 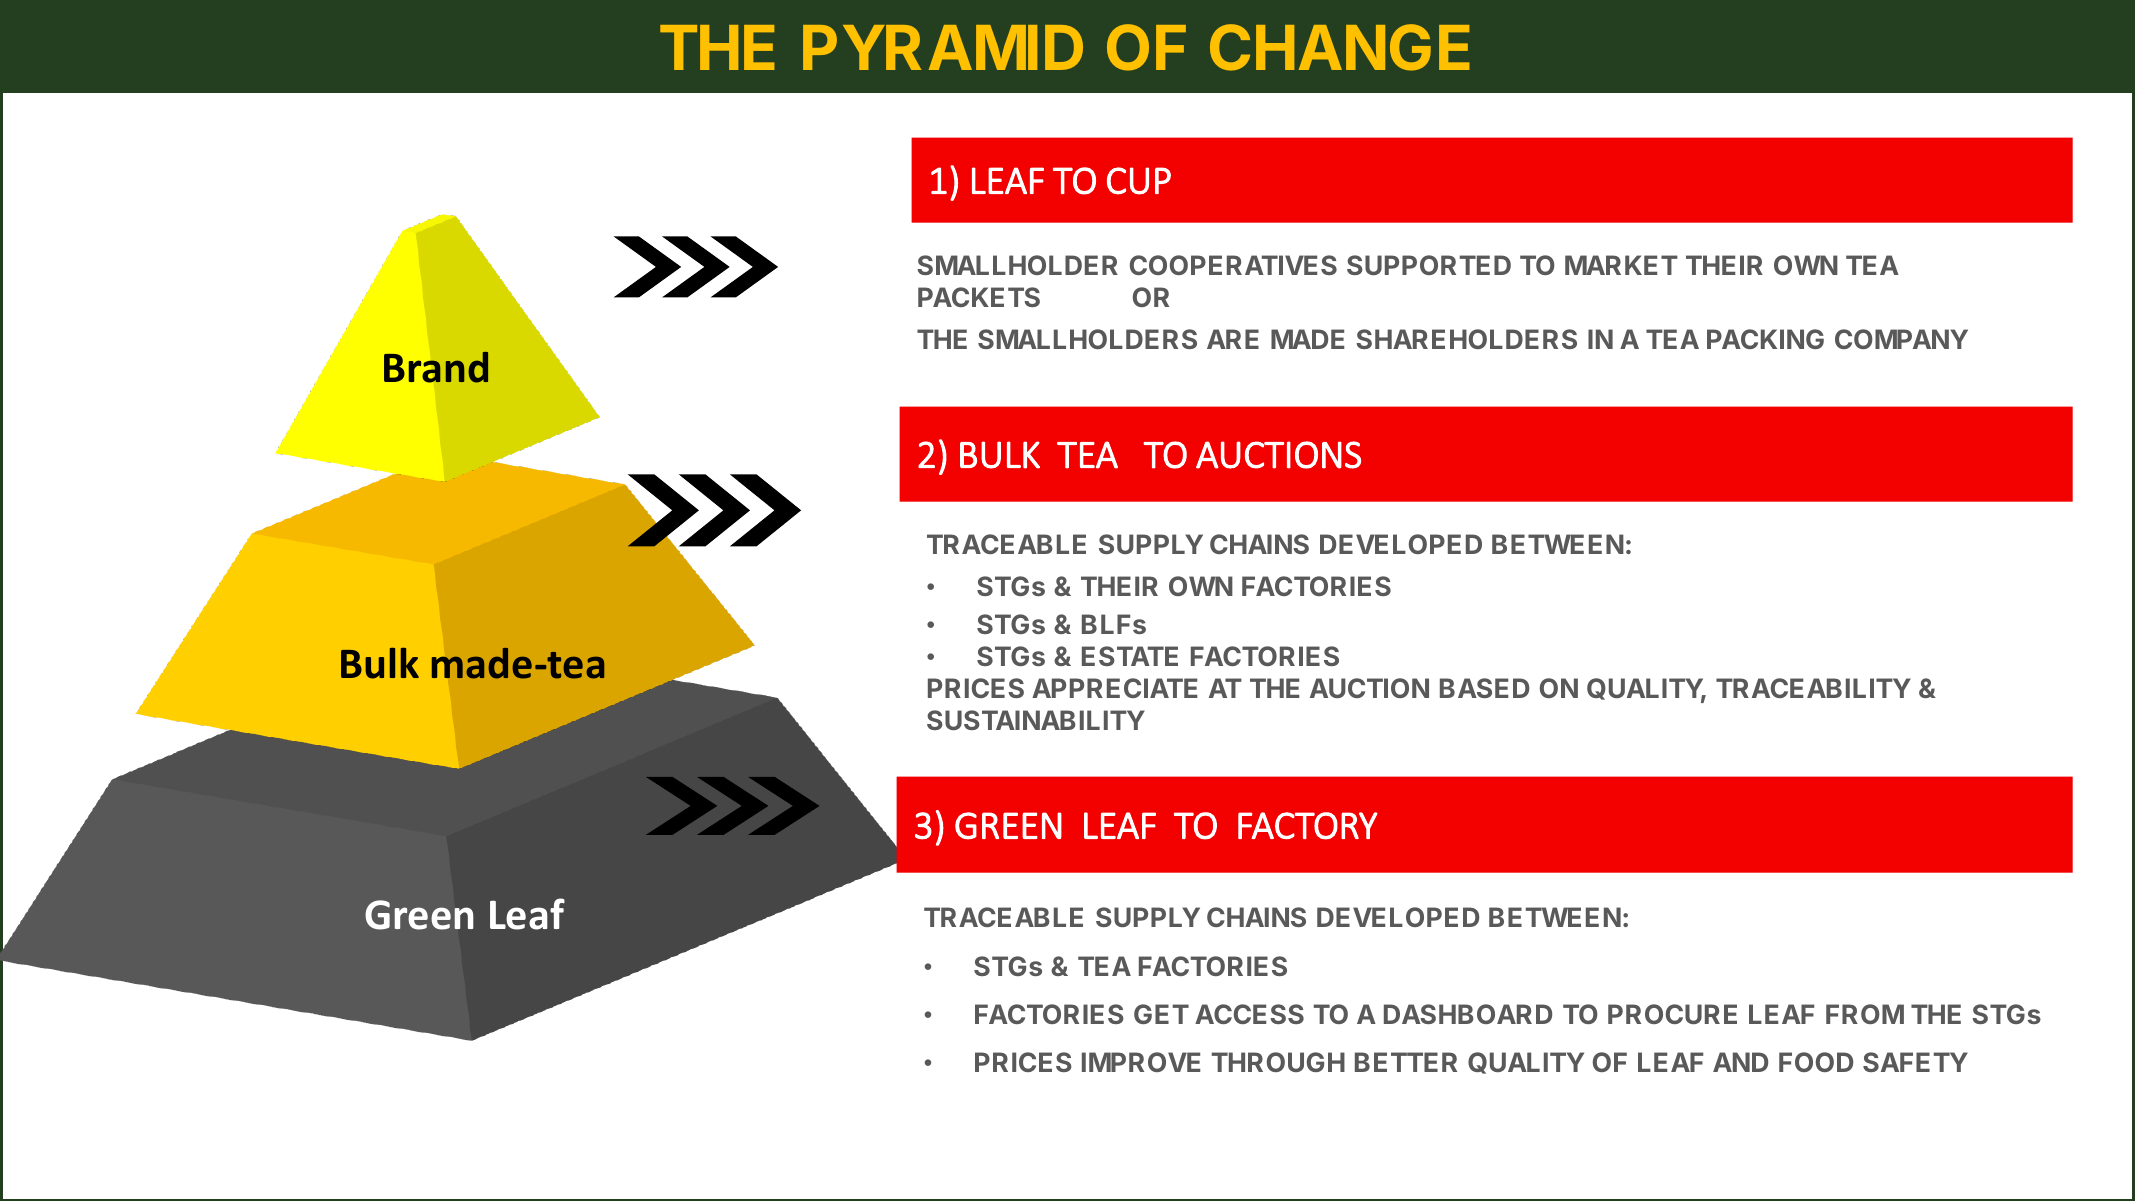 I want to click on ESTATE, so click(x=1130, y=656).
